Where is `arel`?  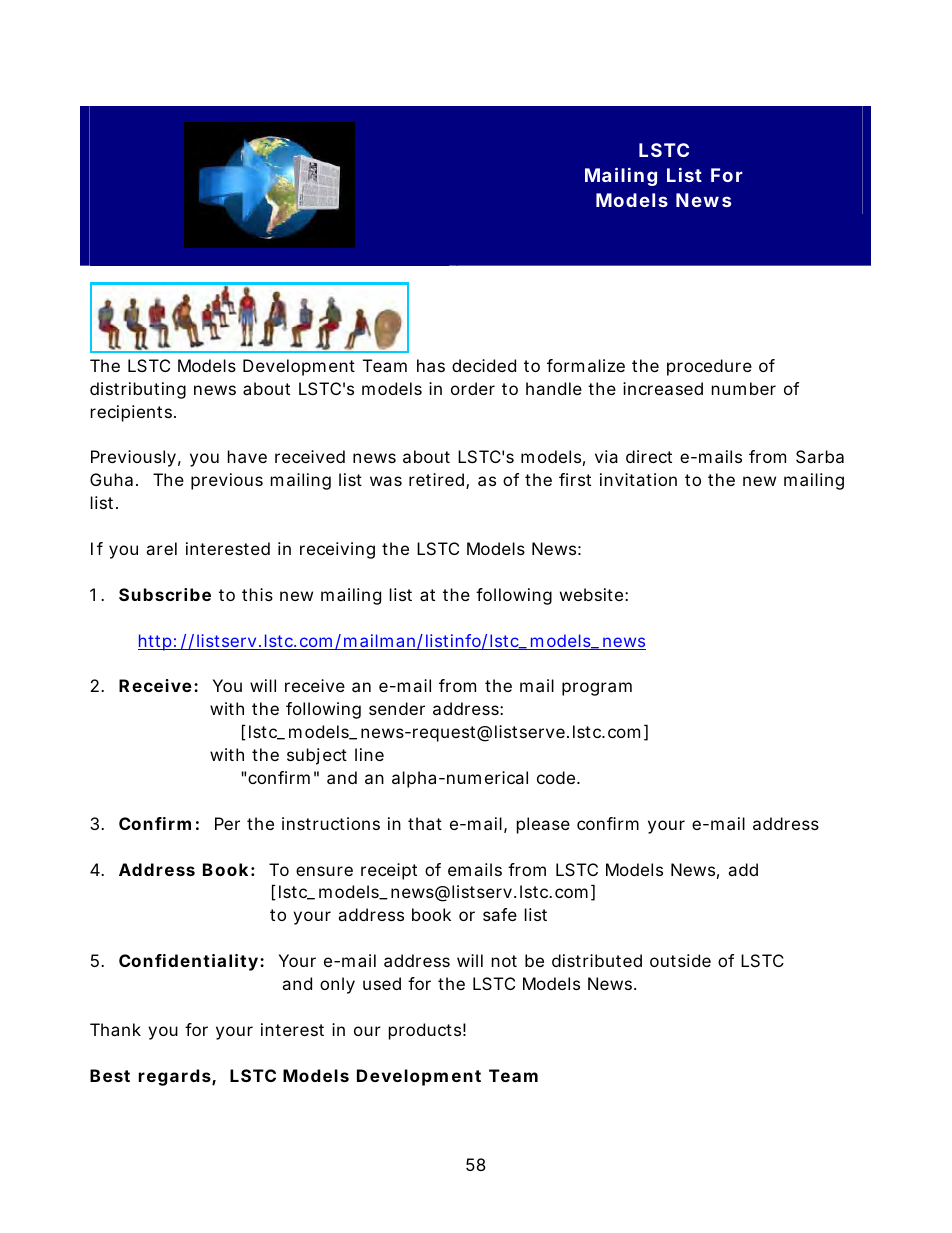
arel is located at coordinates (161, 548).
